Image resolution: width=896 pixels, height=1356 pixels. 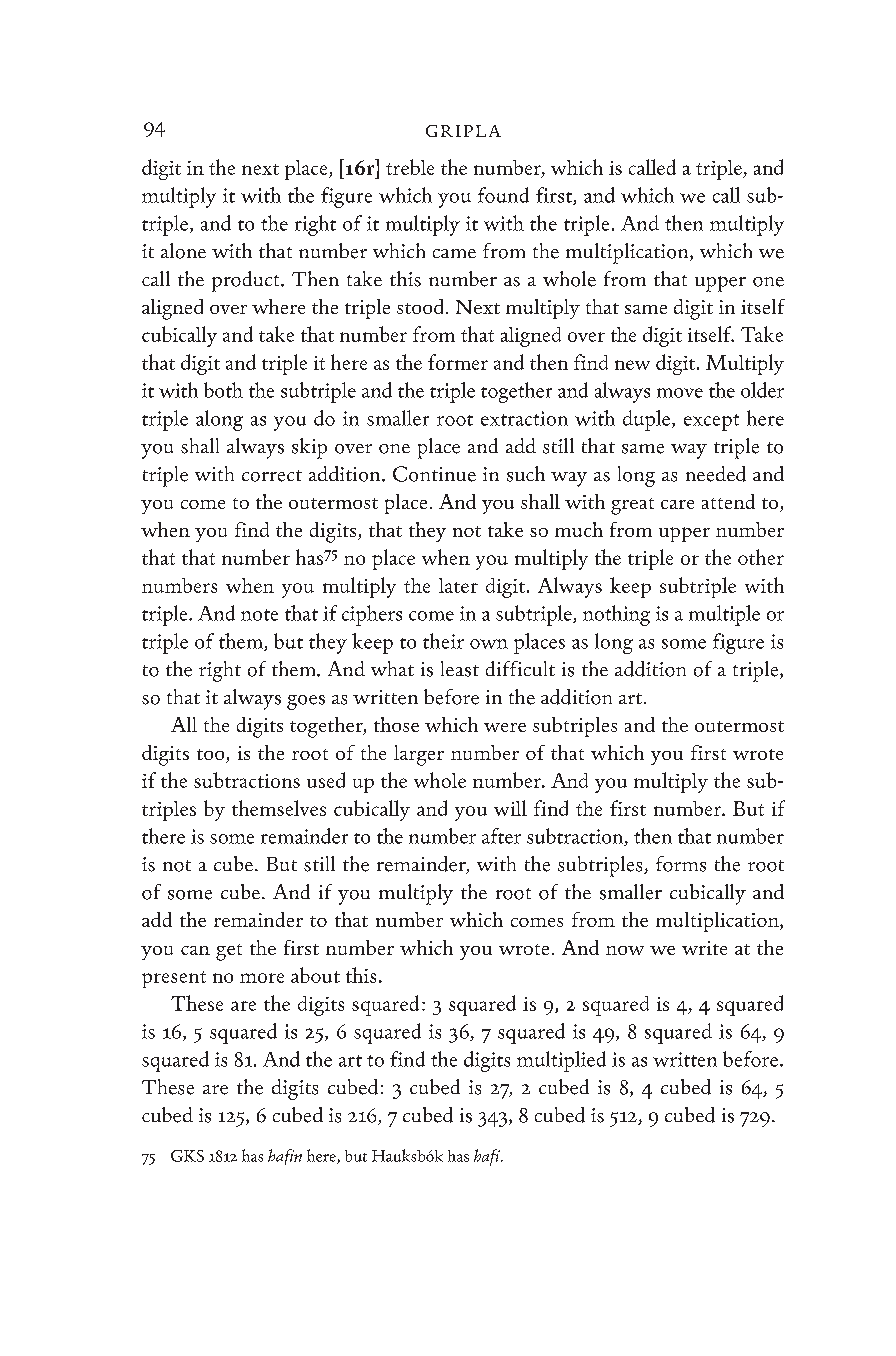 What do you see at coordinates (632, 365) in the screenshot?
I see `new` at bounding box center [632, 365].
